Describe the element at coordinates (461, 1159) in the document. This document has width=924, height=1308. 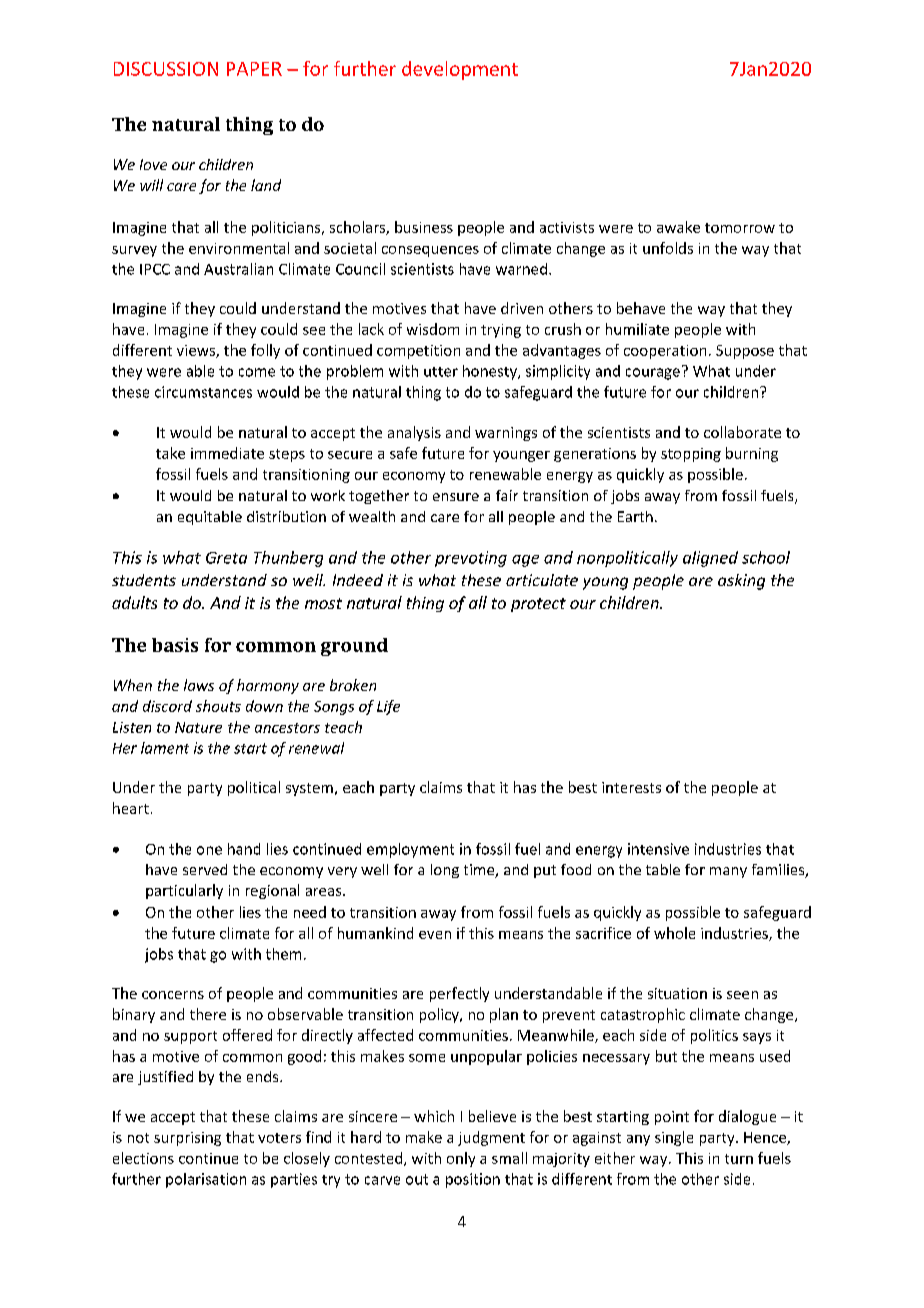
I see `only` at that location.
